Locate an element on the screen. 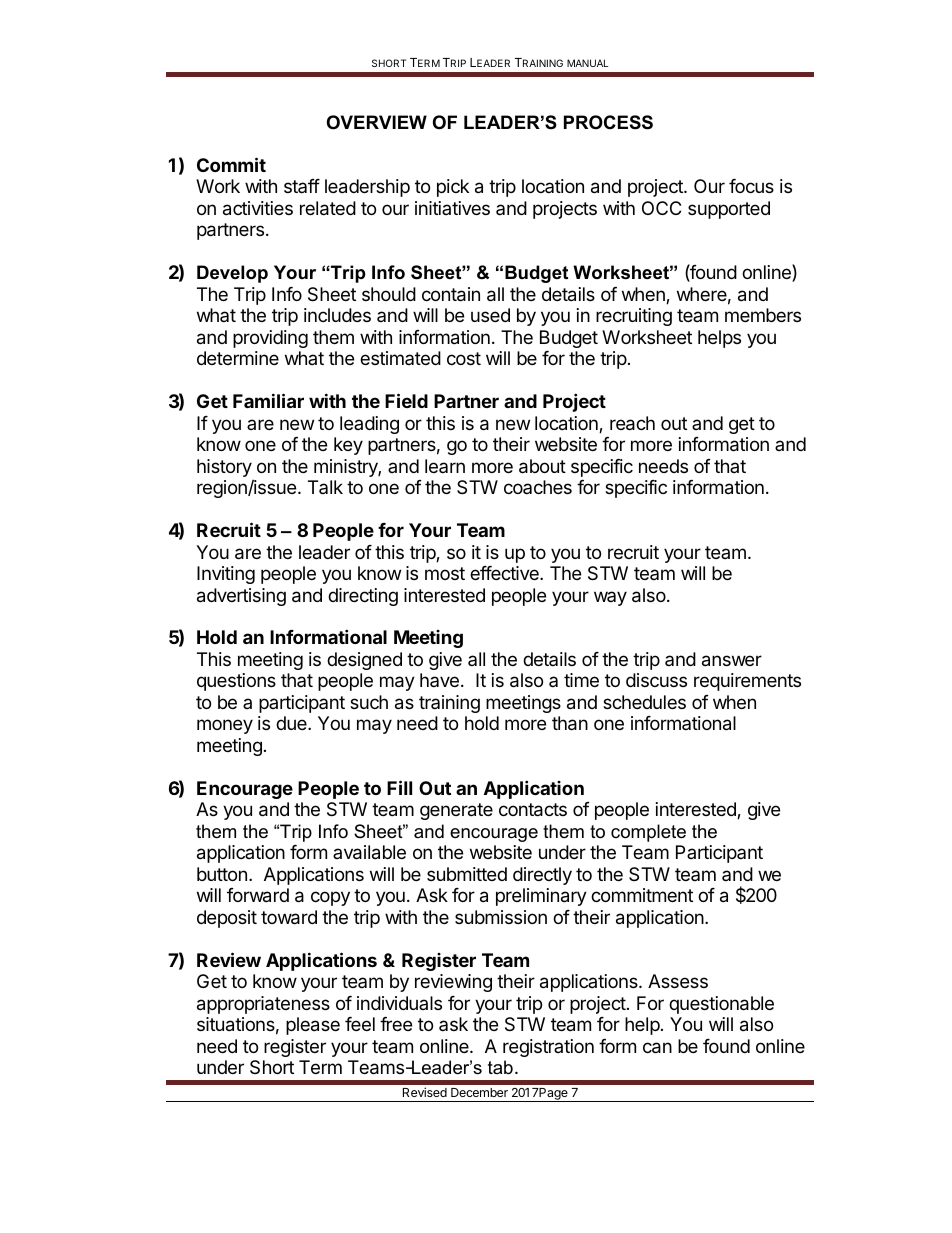  PROCESS is located at coordinates (608, 122).
